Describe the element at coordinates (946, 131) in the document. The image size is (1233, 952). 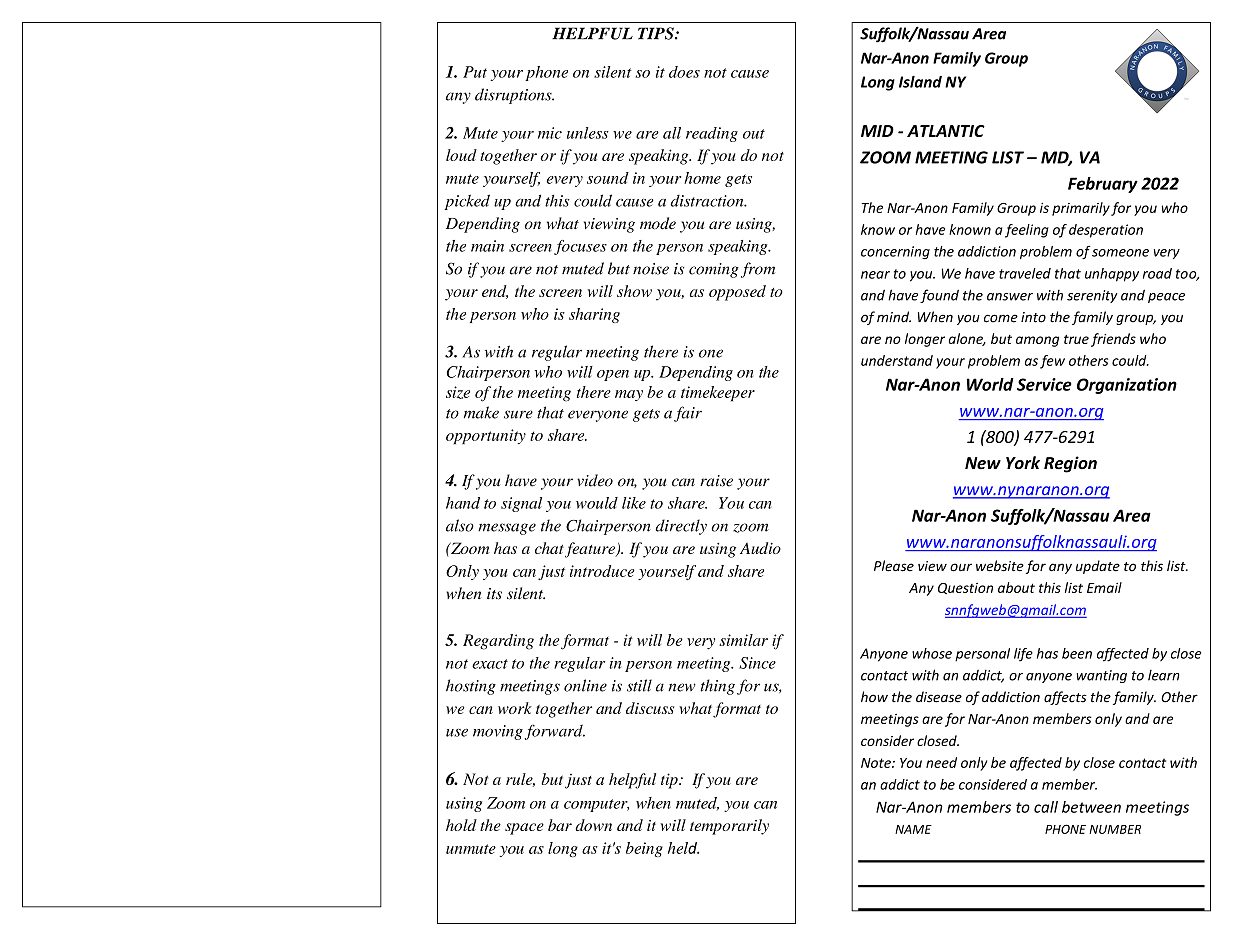
I see `ATLANTIC` at that location.
